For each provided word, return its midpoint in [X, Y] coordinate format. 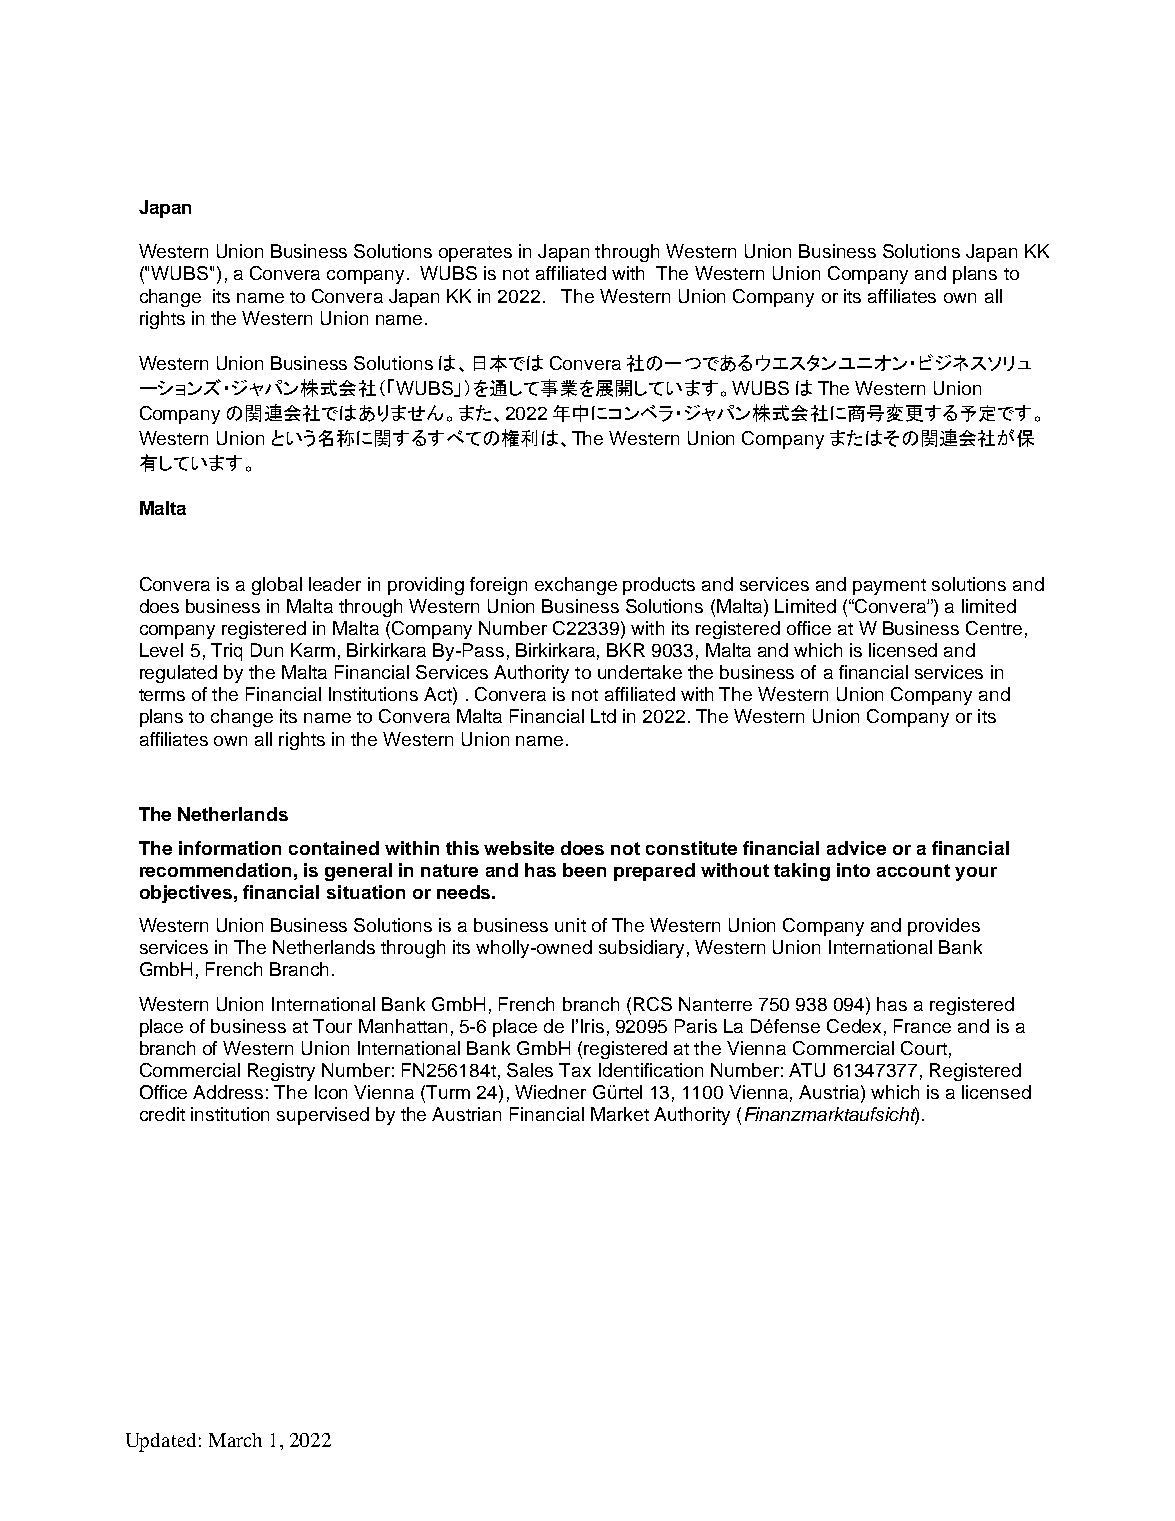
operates [475, 254]
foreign [498, 586]
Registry [281, 1072]
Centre [994, 628]
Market [620, 1114]
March [235, 1440]
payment [889, 587]
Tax [575, 1070]
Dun [267, 650]
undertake [640, 672]
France [922, 1026]
